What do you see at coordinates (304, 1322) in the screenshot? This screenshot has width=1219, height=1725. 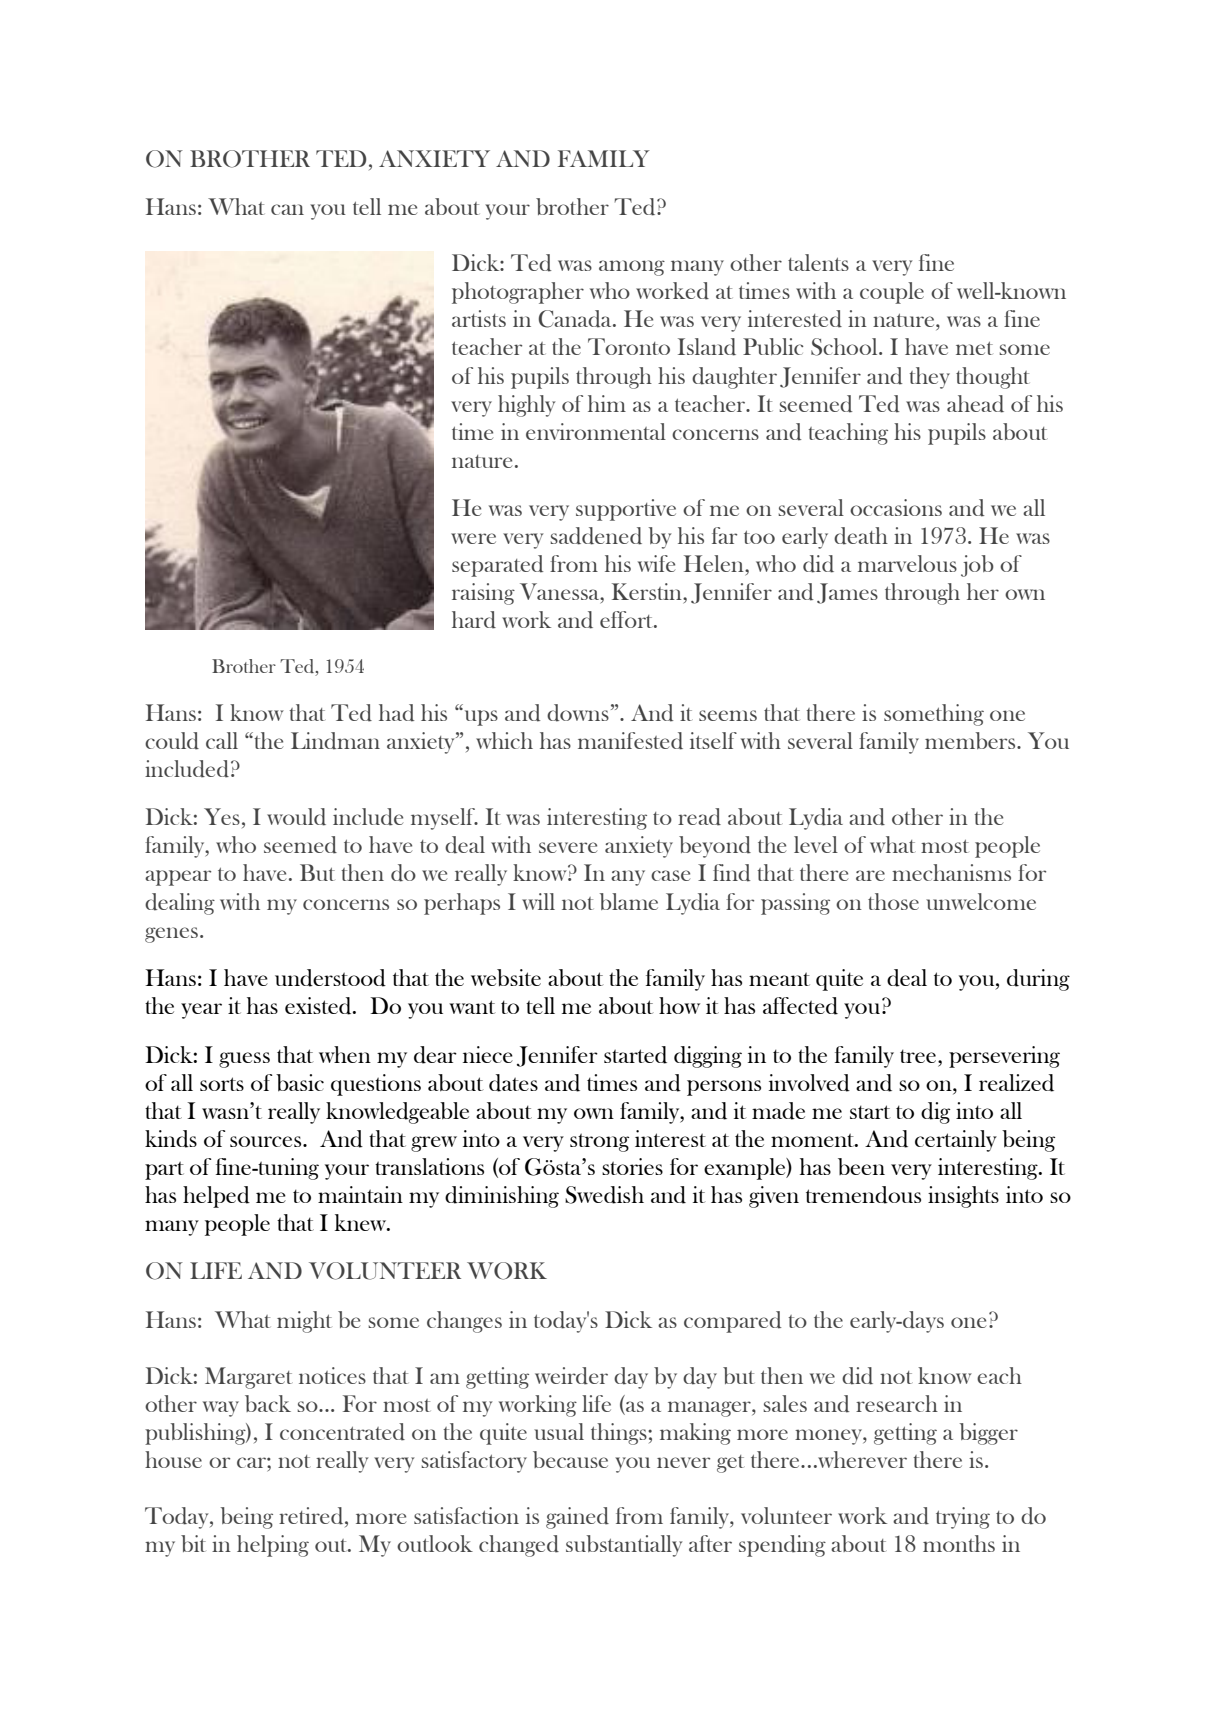 I see `might` at bounding box center [304, 1322].
